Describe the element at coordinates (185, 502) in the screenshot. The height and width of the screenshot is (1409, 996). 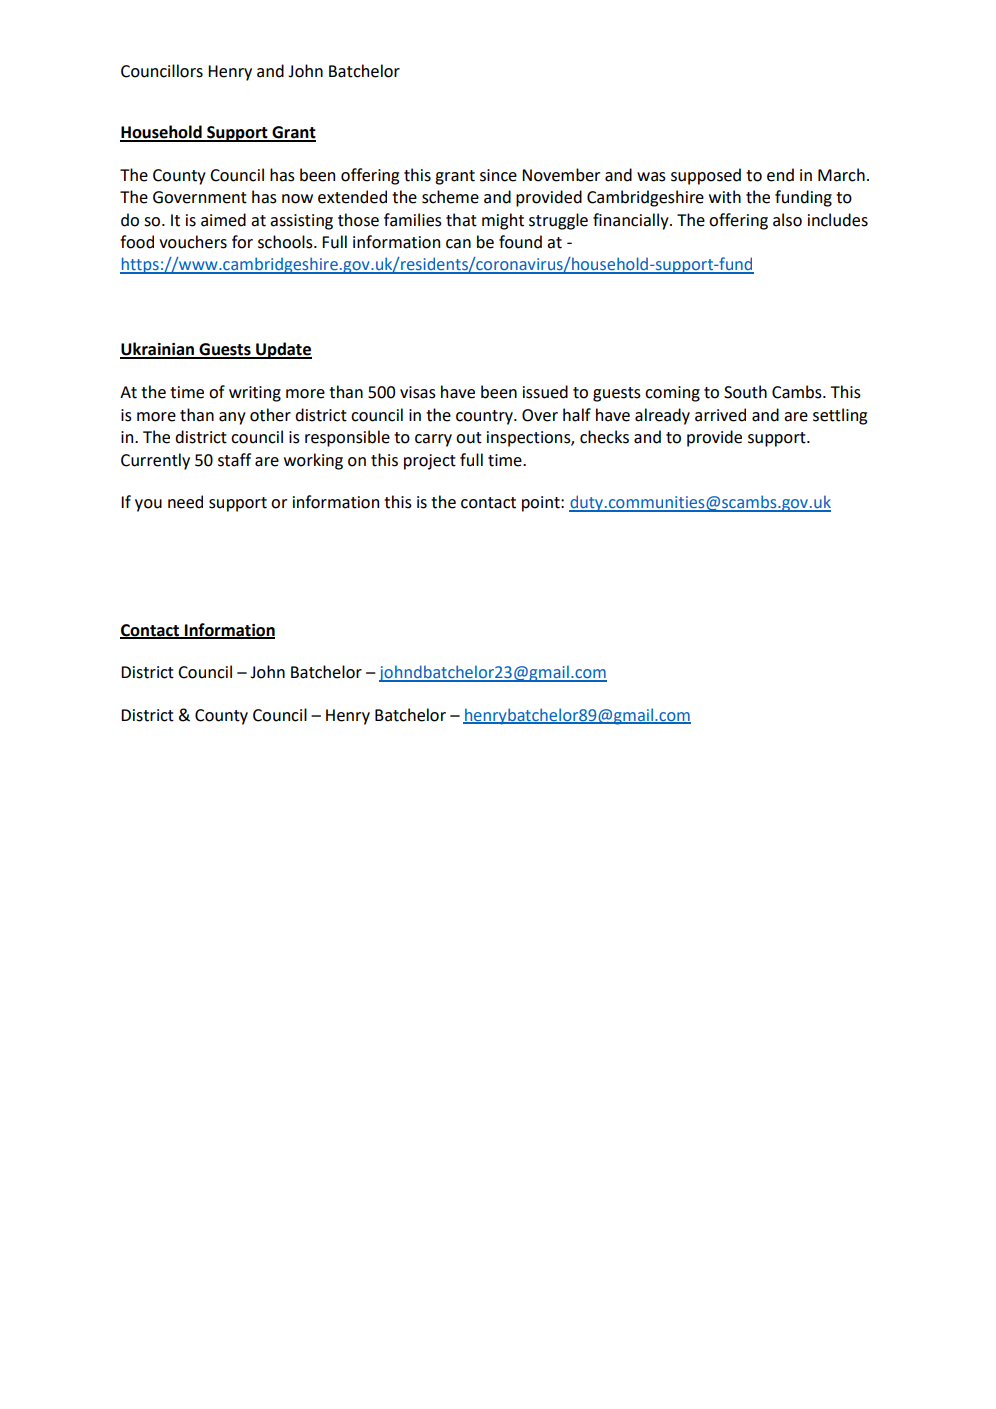
I see `need` at that location.
